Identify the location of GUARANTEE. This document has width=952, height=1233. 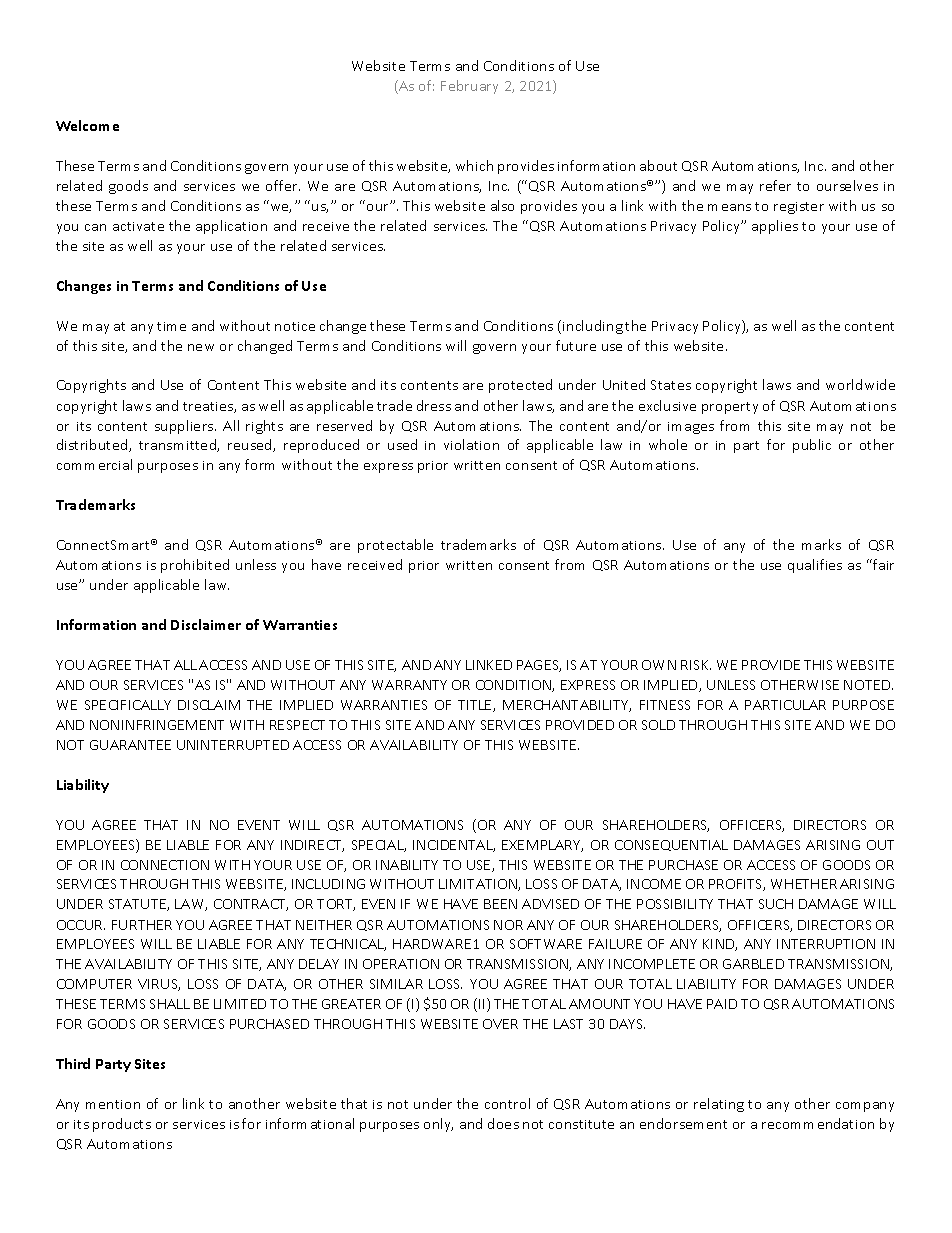
(130, 745).
